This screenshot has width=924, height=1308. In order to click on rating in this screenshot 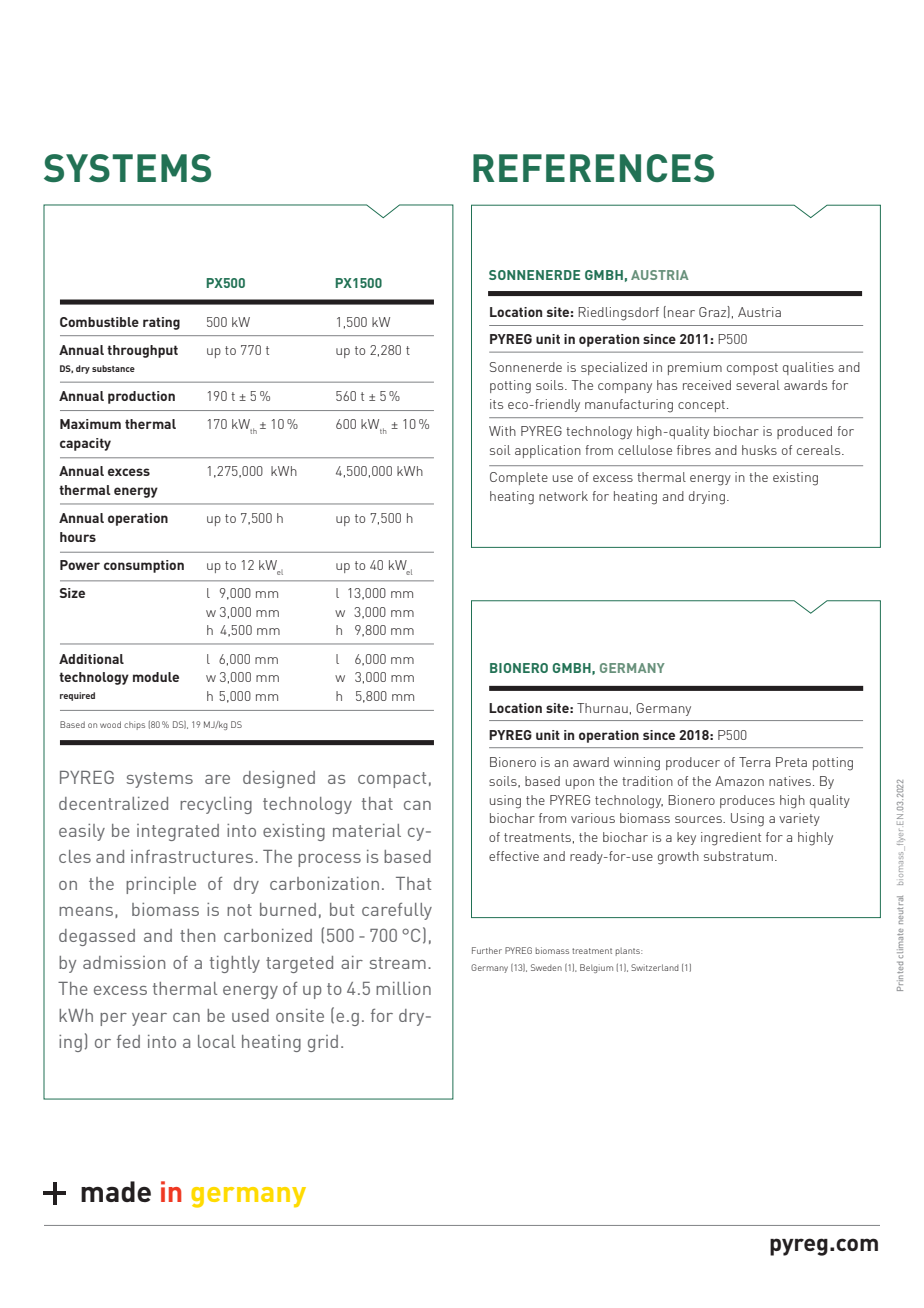, I will do `click(161, 323)`.
